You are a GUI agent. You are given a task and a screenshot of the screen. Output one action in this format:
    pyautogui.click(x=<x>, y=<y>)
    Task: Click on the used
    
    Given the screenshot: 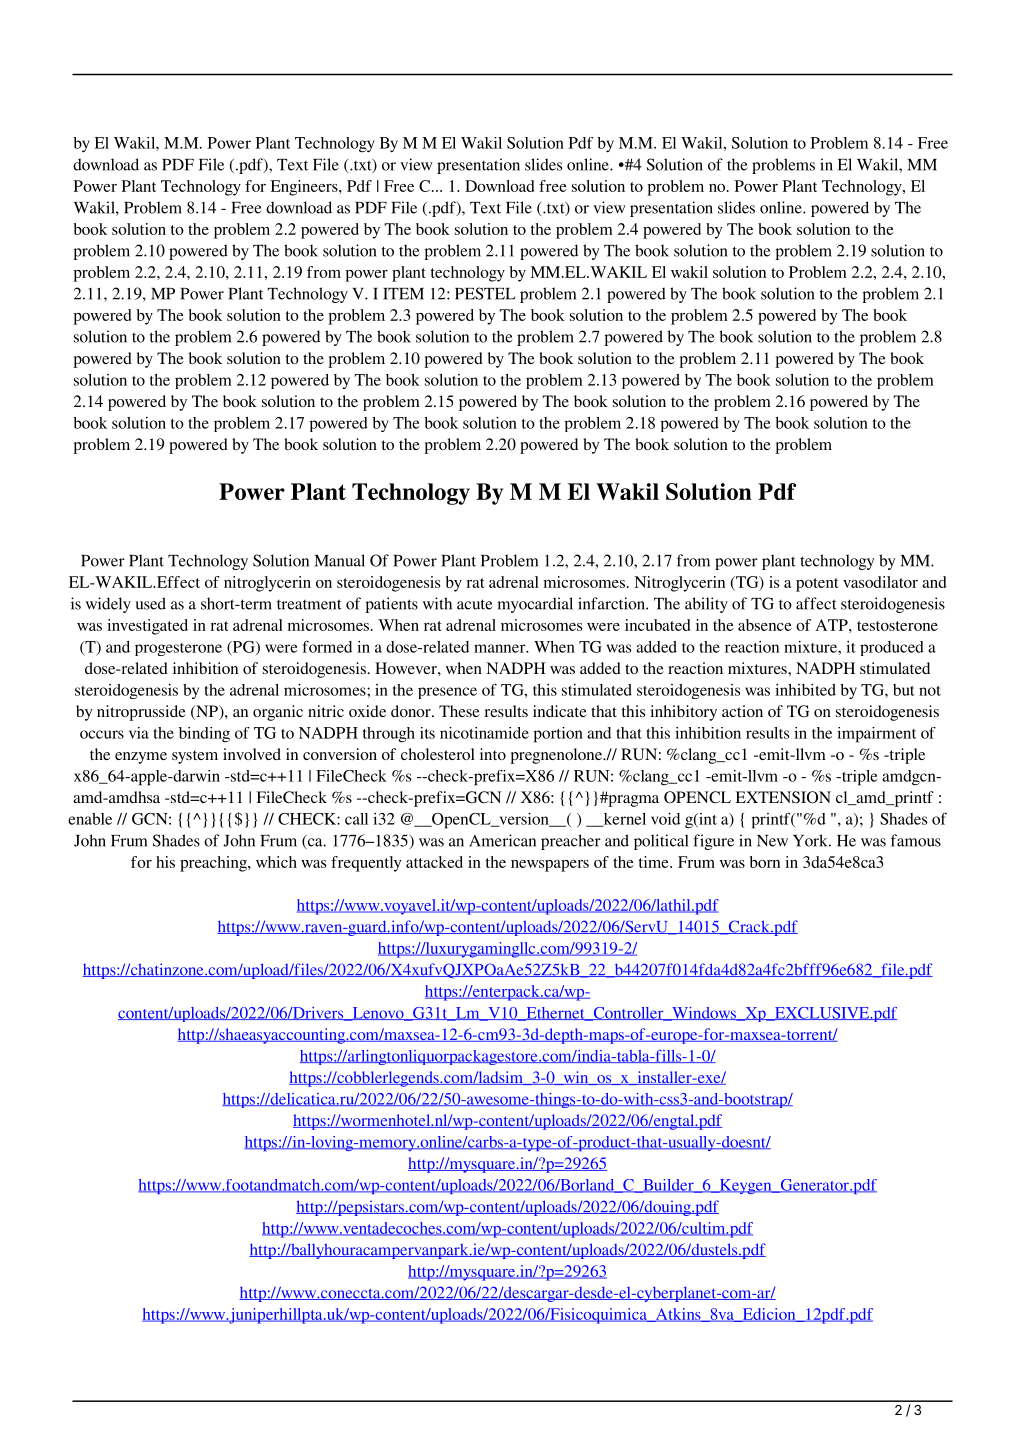 What is the action you would take?
    pyautogui.click(x=151, y=603)
